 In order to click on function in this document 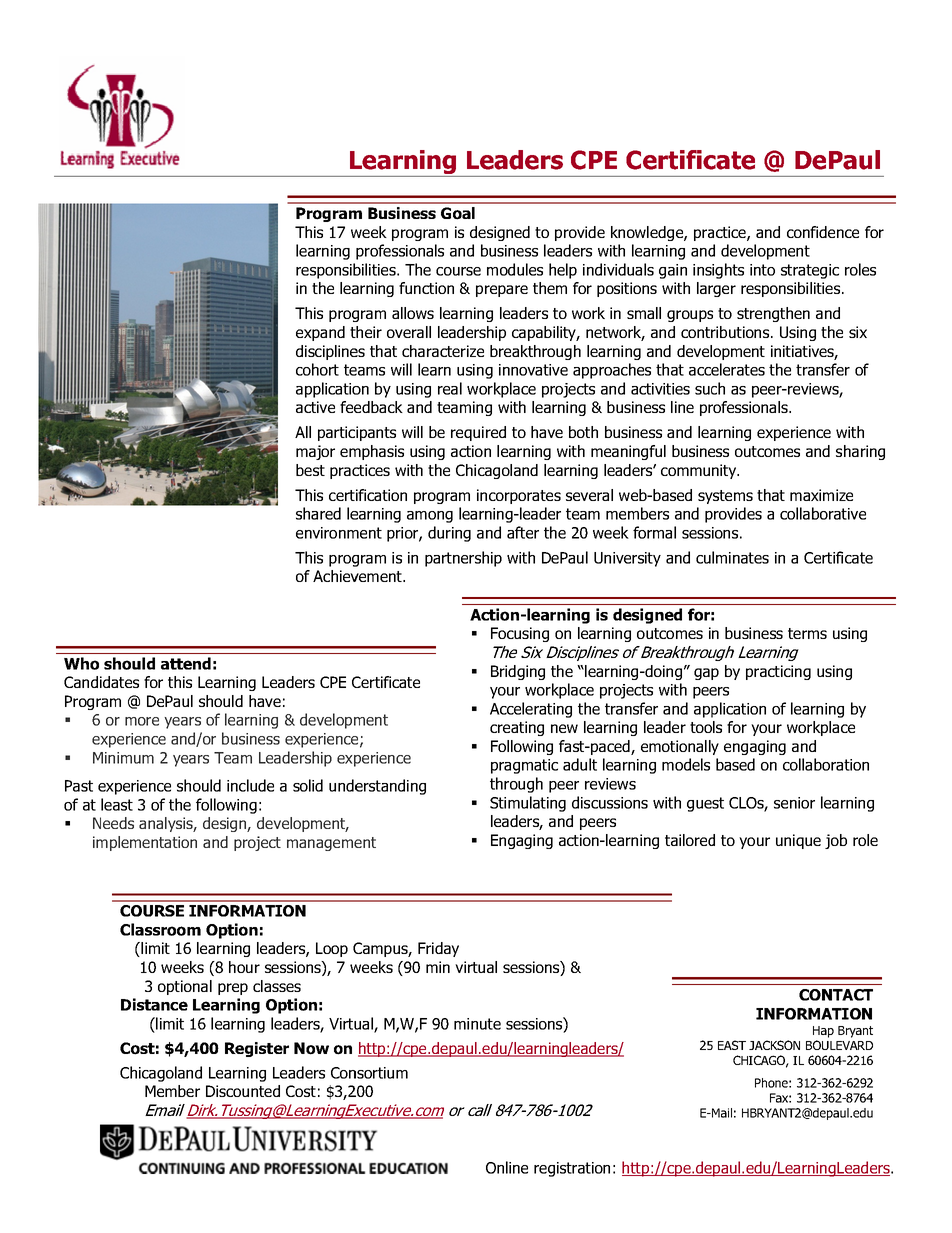, I will do `click(426, 288)`.
